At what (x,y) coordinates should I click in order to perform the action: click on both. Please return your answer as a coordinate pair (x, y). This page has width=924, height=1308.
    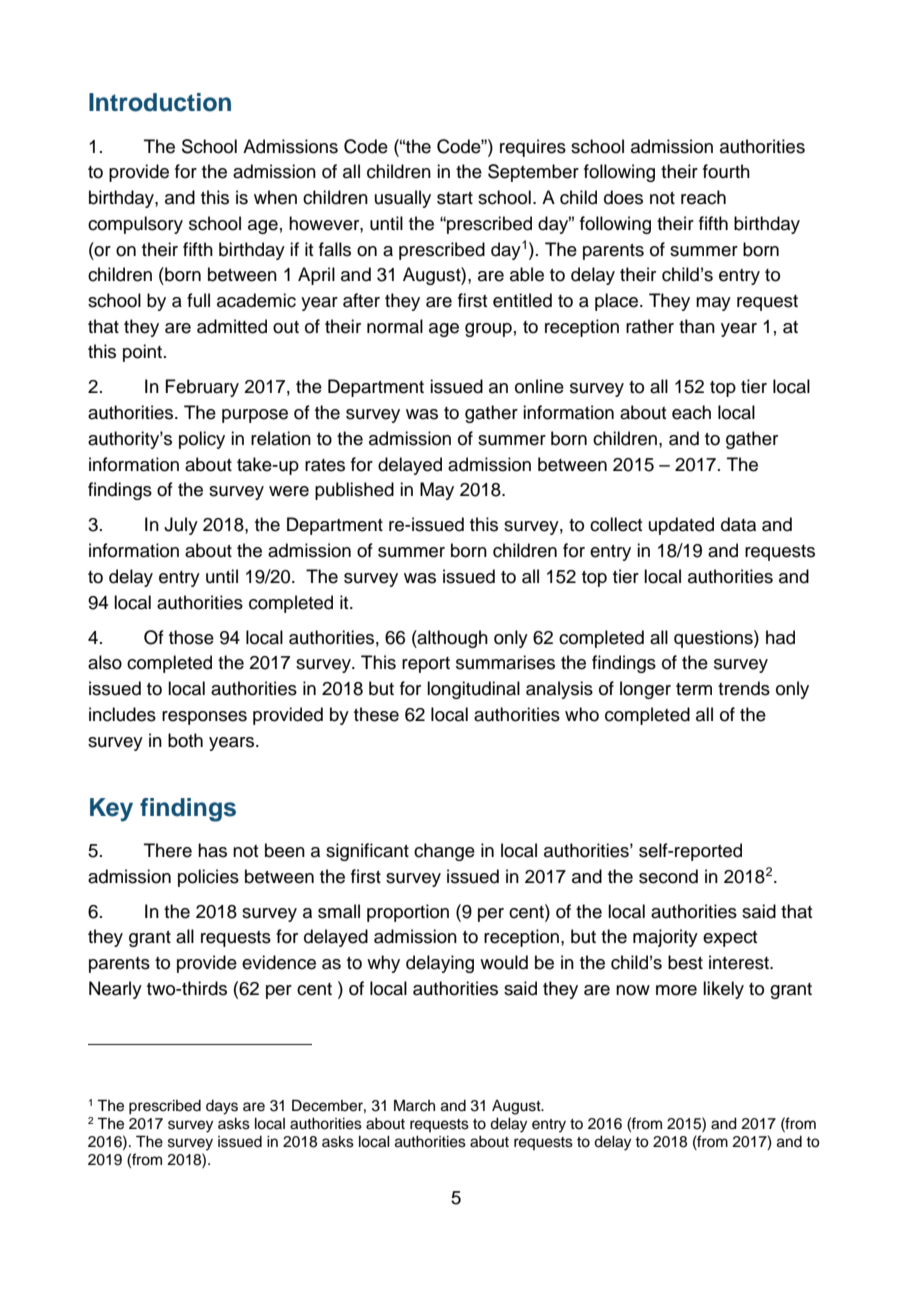
    Looking at the image, I should click on (185, 740).
